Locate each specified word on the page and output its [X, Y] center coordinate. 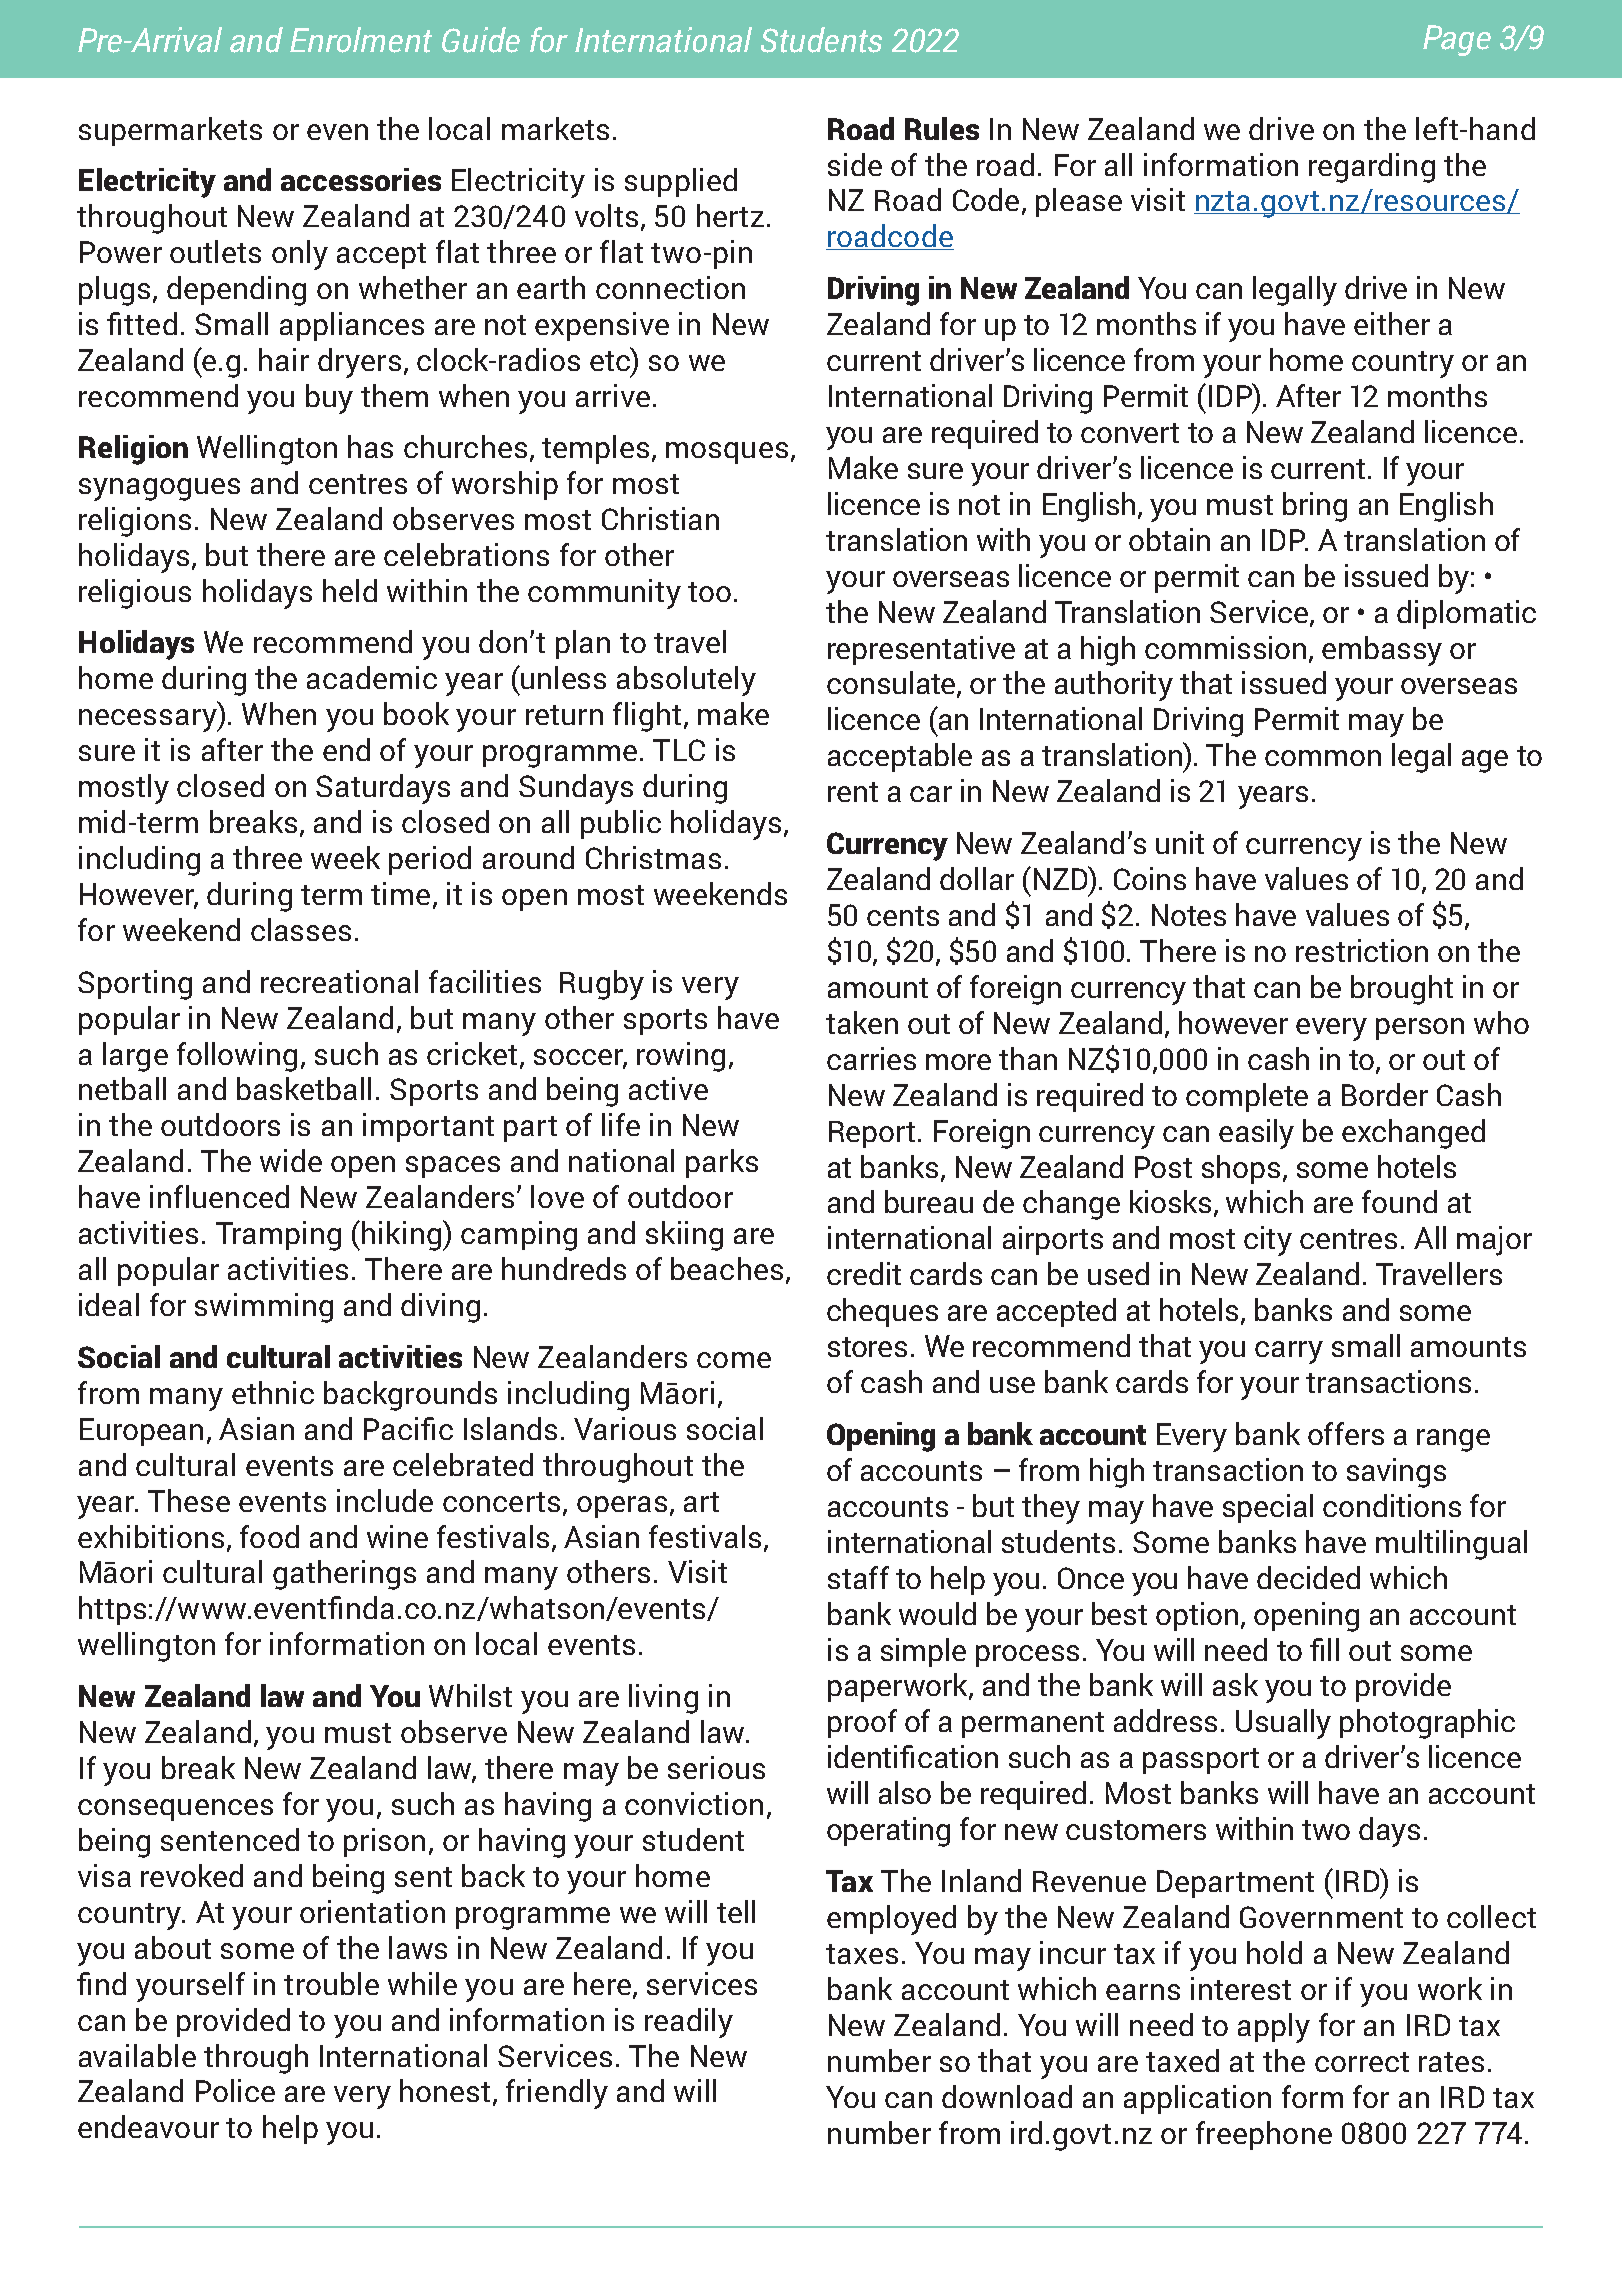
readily [689, 2023]
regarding [1372, 168]
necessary [149, 720]
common [1323, 758]
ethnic [273, 1392]
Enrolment [361, 40]
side [855, 164]
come [734, 1360]
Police [235, 2090]
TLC [679, 750]
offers [1346, 1433]
